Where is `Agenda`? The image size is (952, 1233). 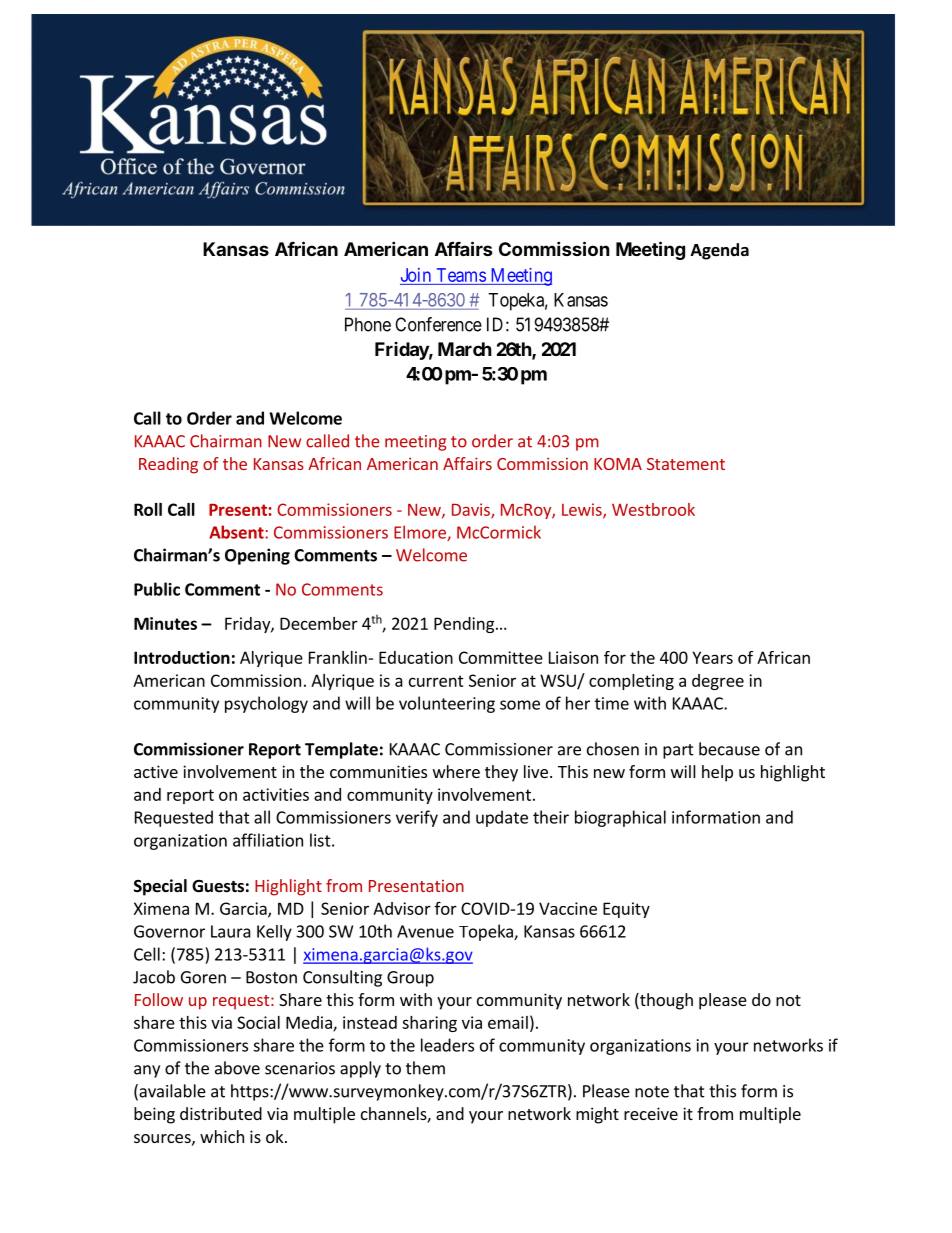 Agenda is located at coordinates (720, 251).
